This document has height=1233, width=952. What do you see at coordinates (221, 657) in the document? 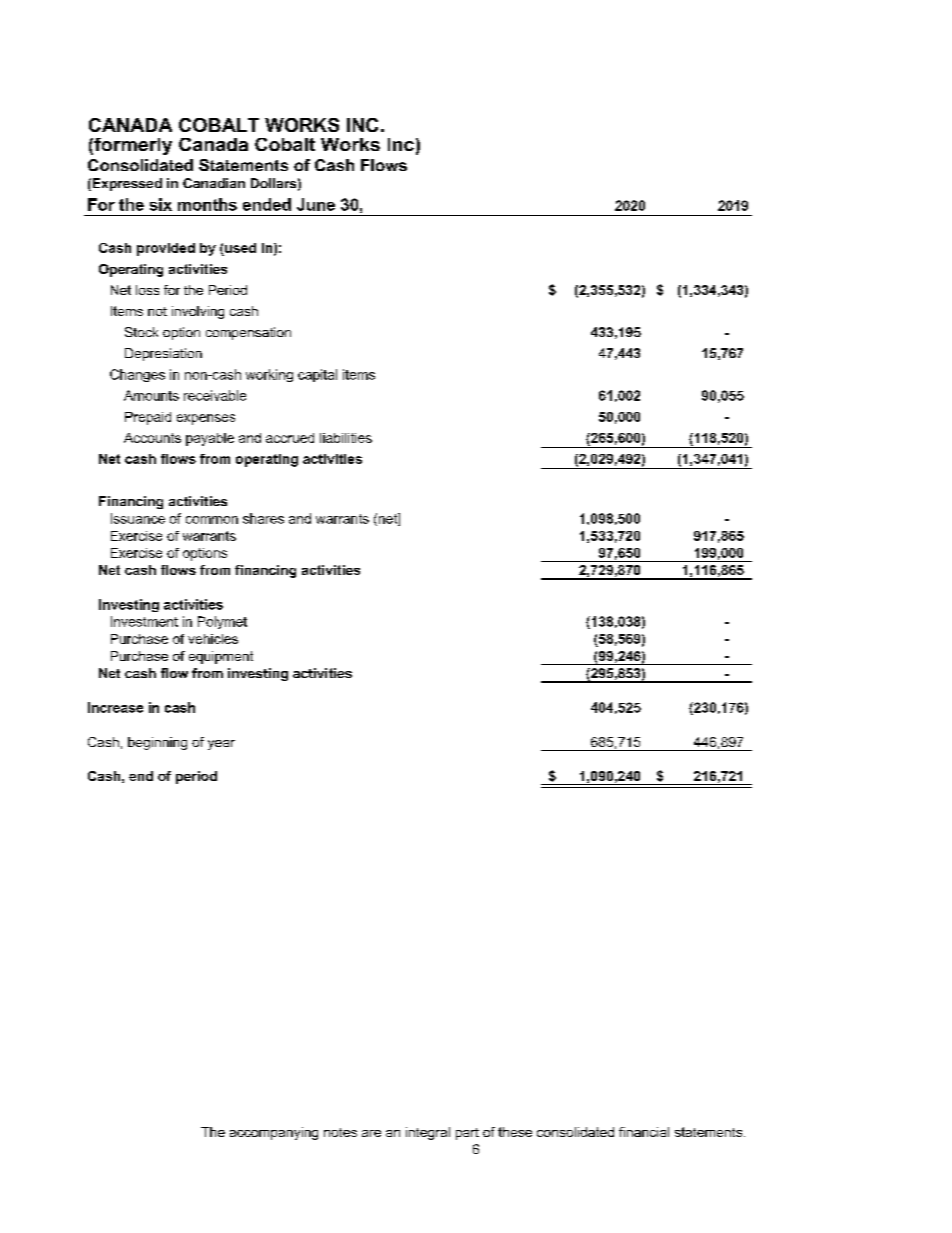
I see `equipment` at bounding box center [221, 657].
